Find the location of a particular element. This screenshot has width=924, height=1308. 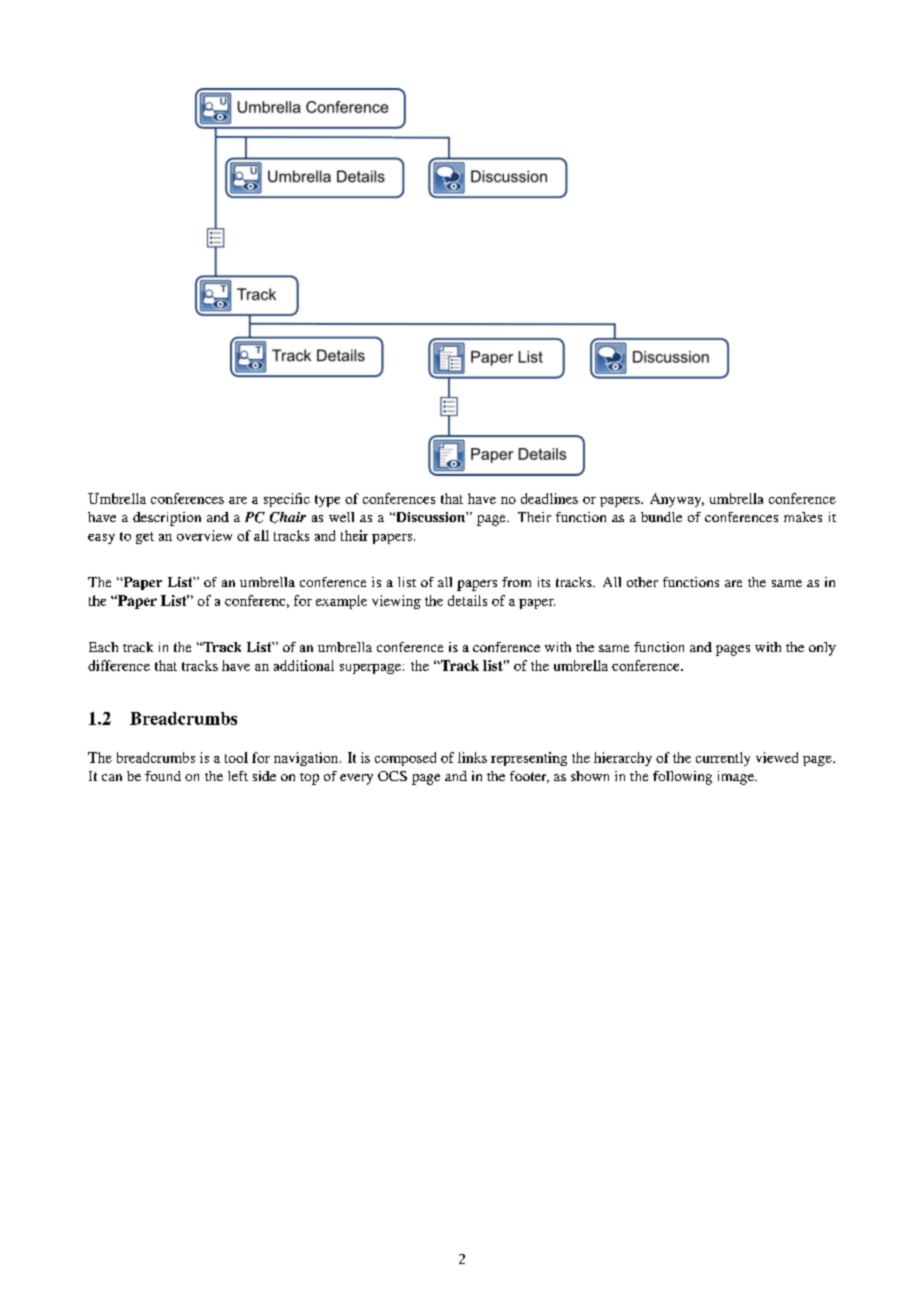

additional is located at coordinates (304, 665).
